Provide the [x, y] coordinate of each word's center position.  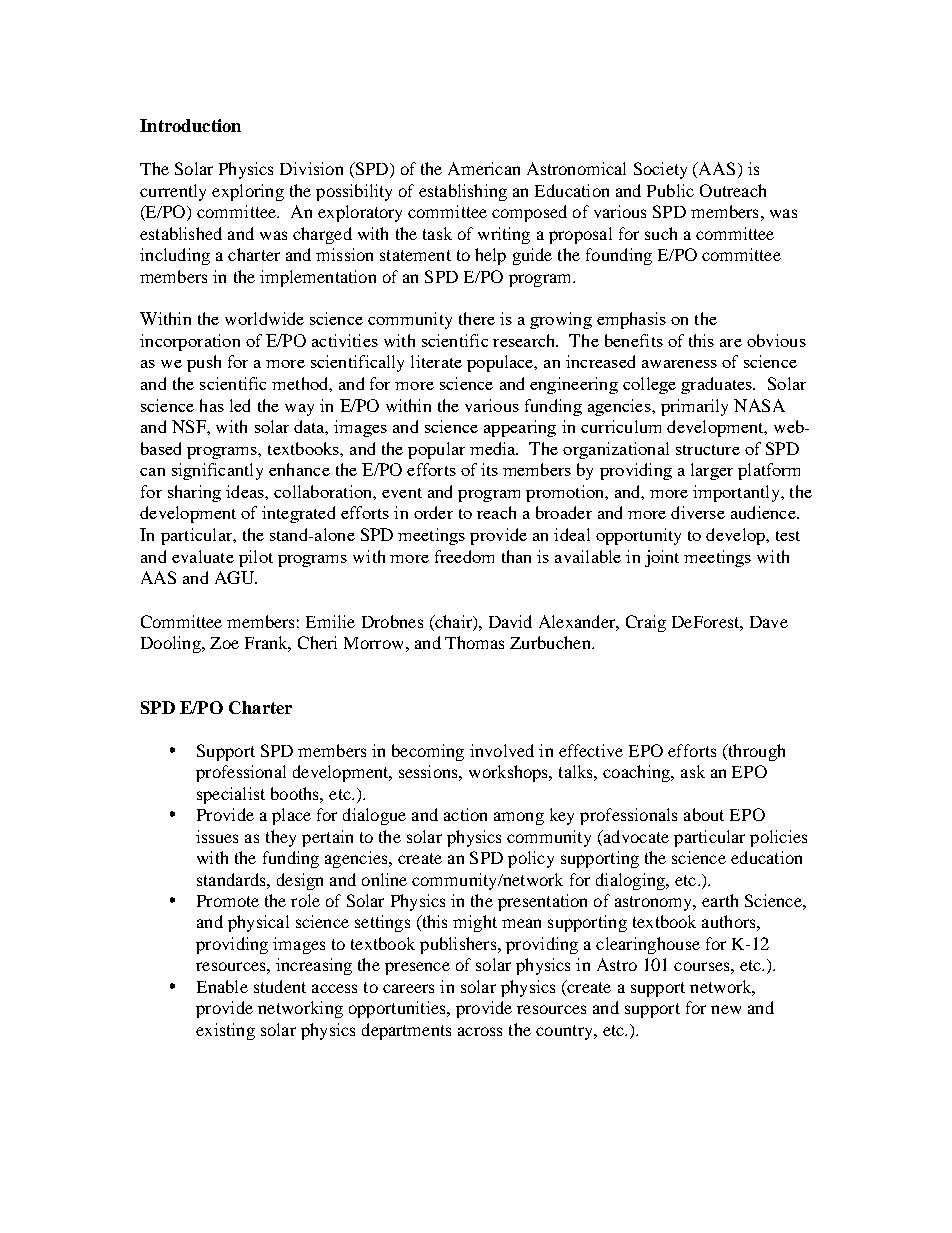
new [726, 1009]
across [480, 1031]
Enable [222, 986]
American [484, 168]
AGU [235, 577]
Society [660, 170]
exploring [248, 192]
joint [662, 558]
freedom [464, 556]
